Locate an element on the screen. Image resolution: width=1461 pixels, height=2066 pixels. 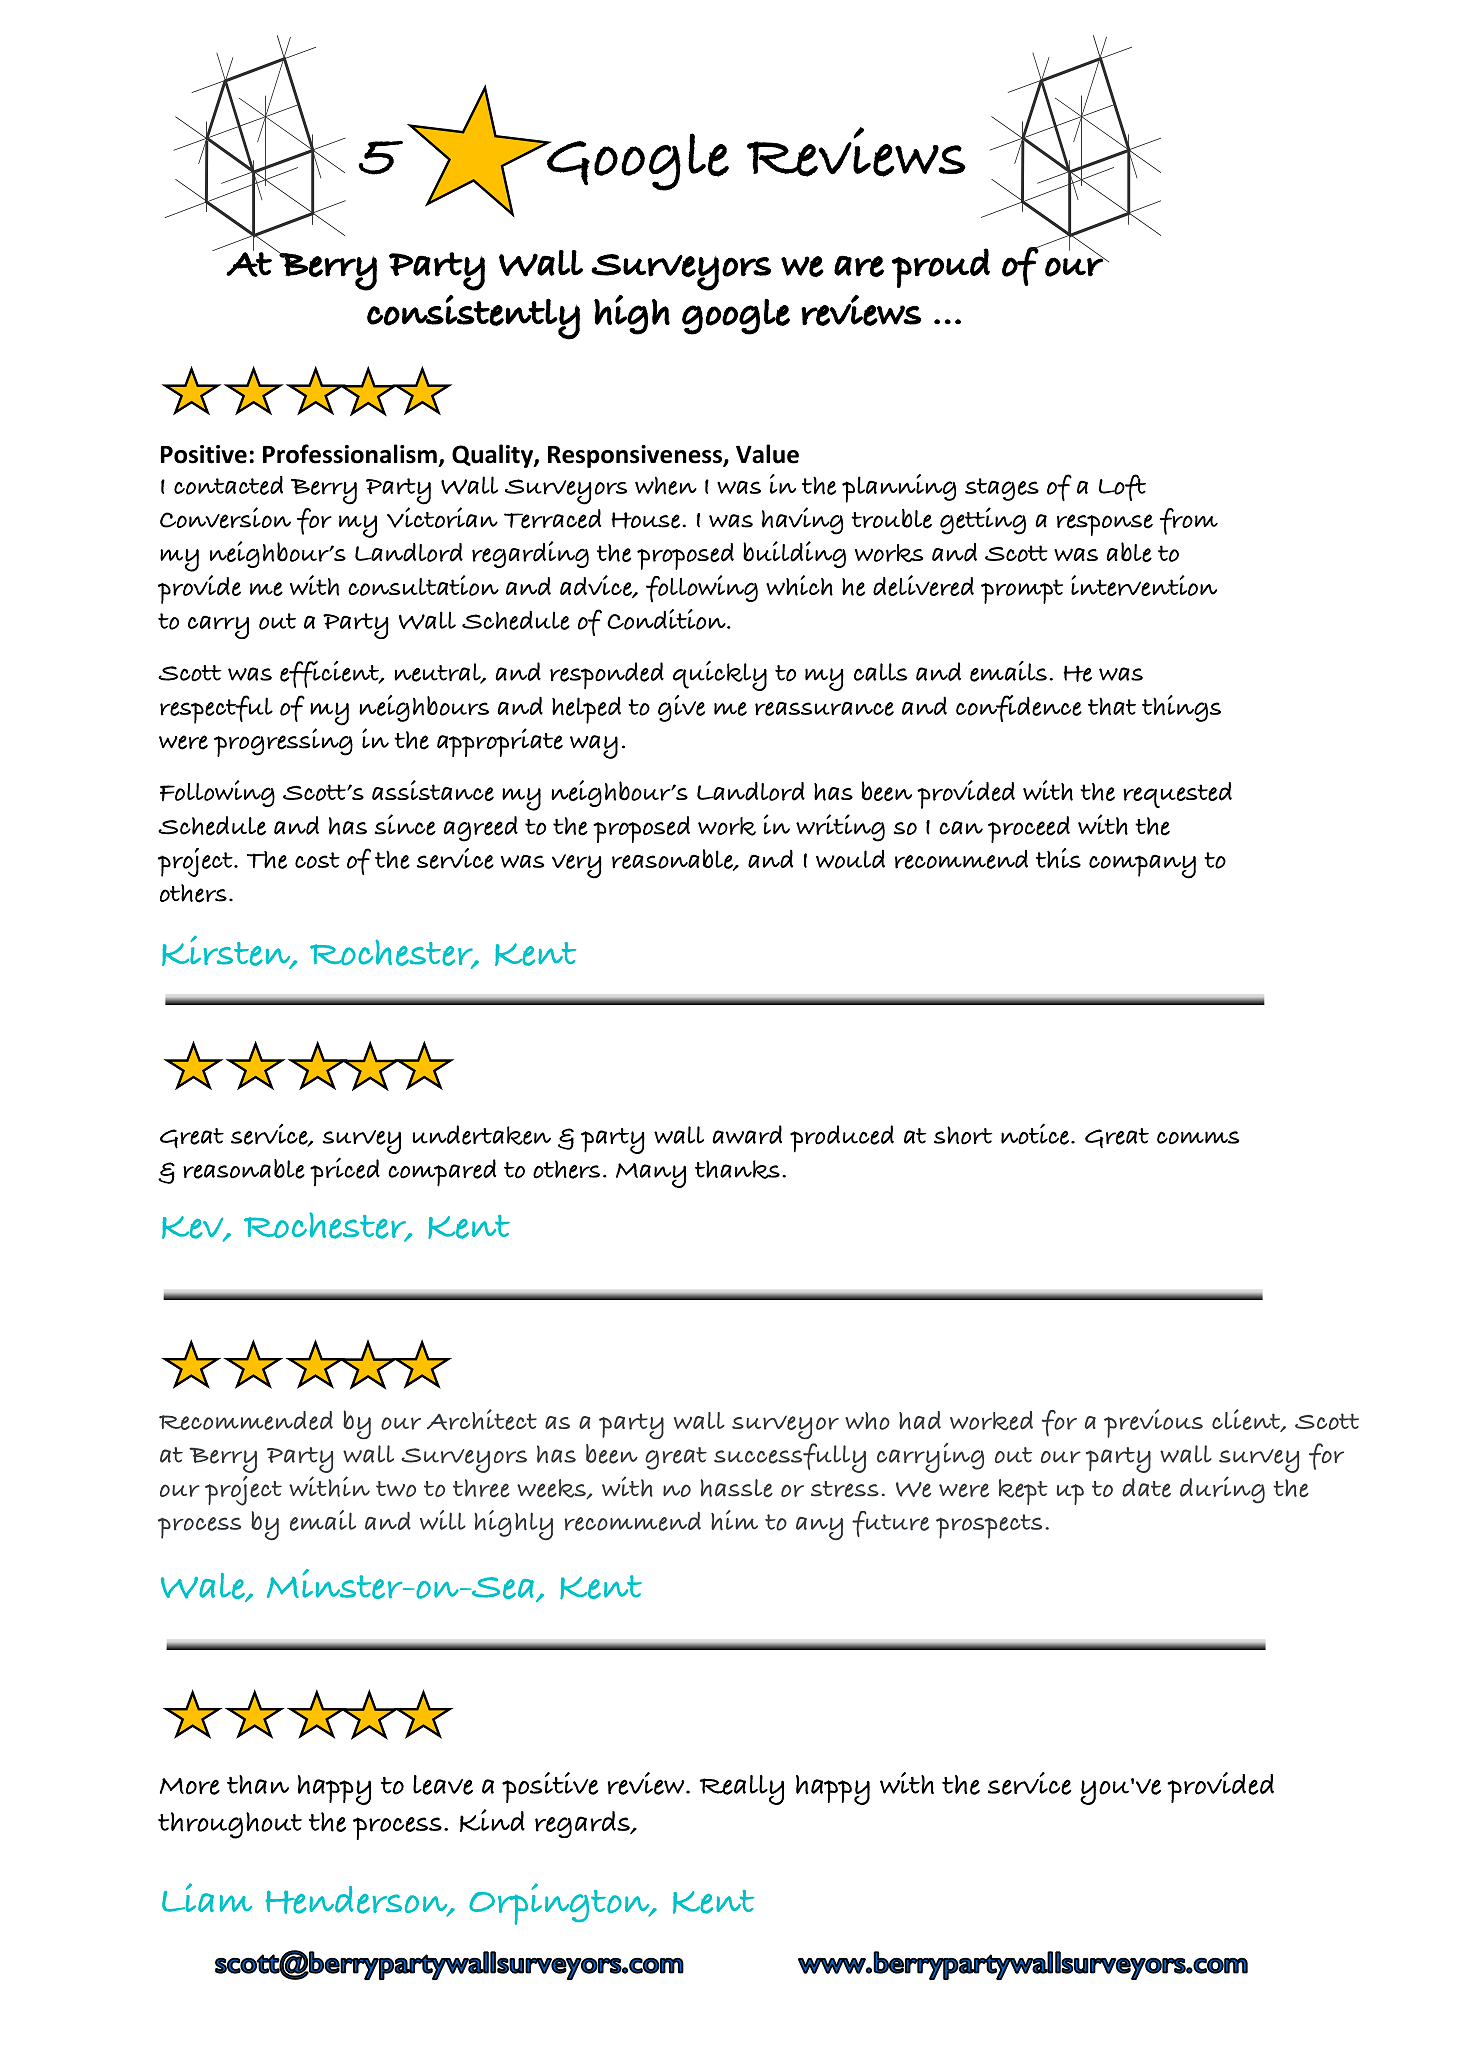
prospects is located at coordinates (989, 1526).
